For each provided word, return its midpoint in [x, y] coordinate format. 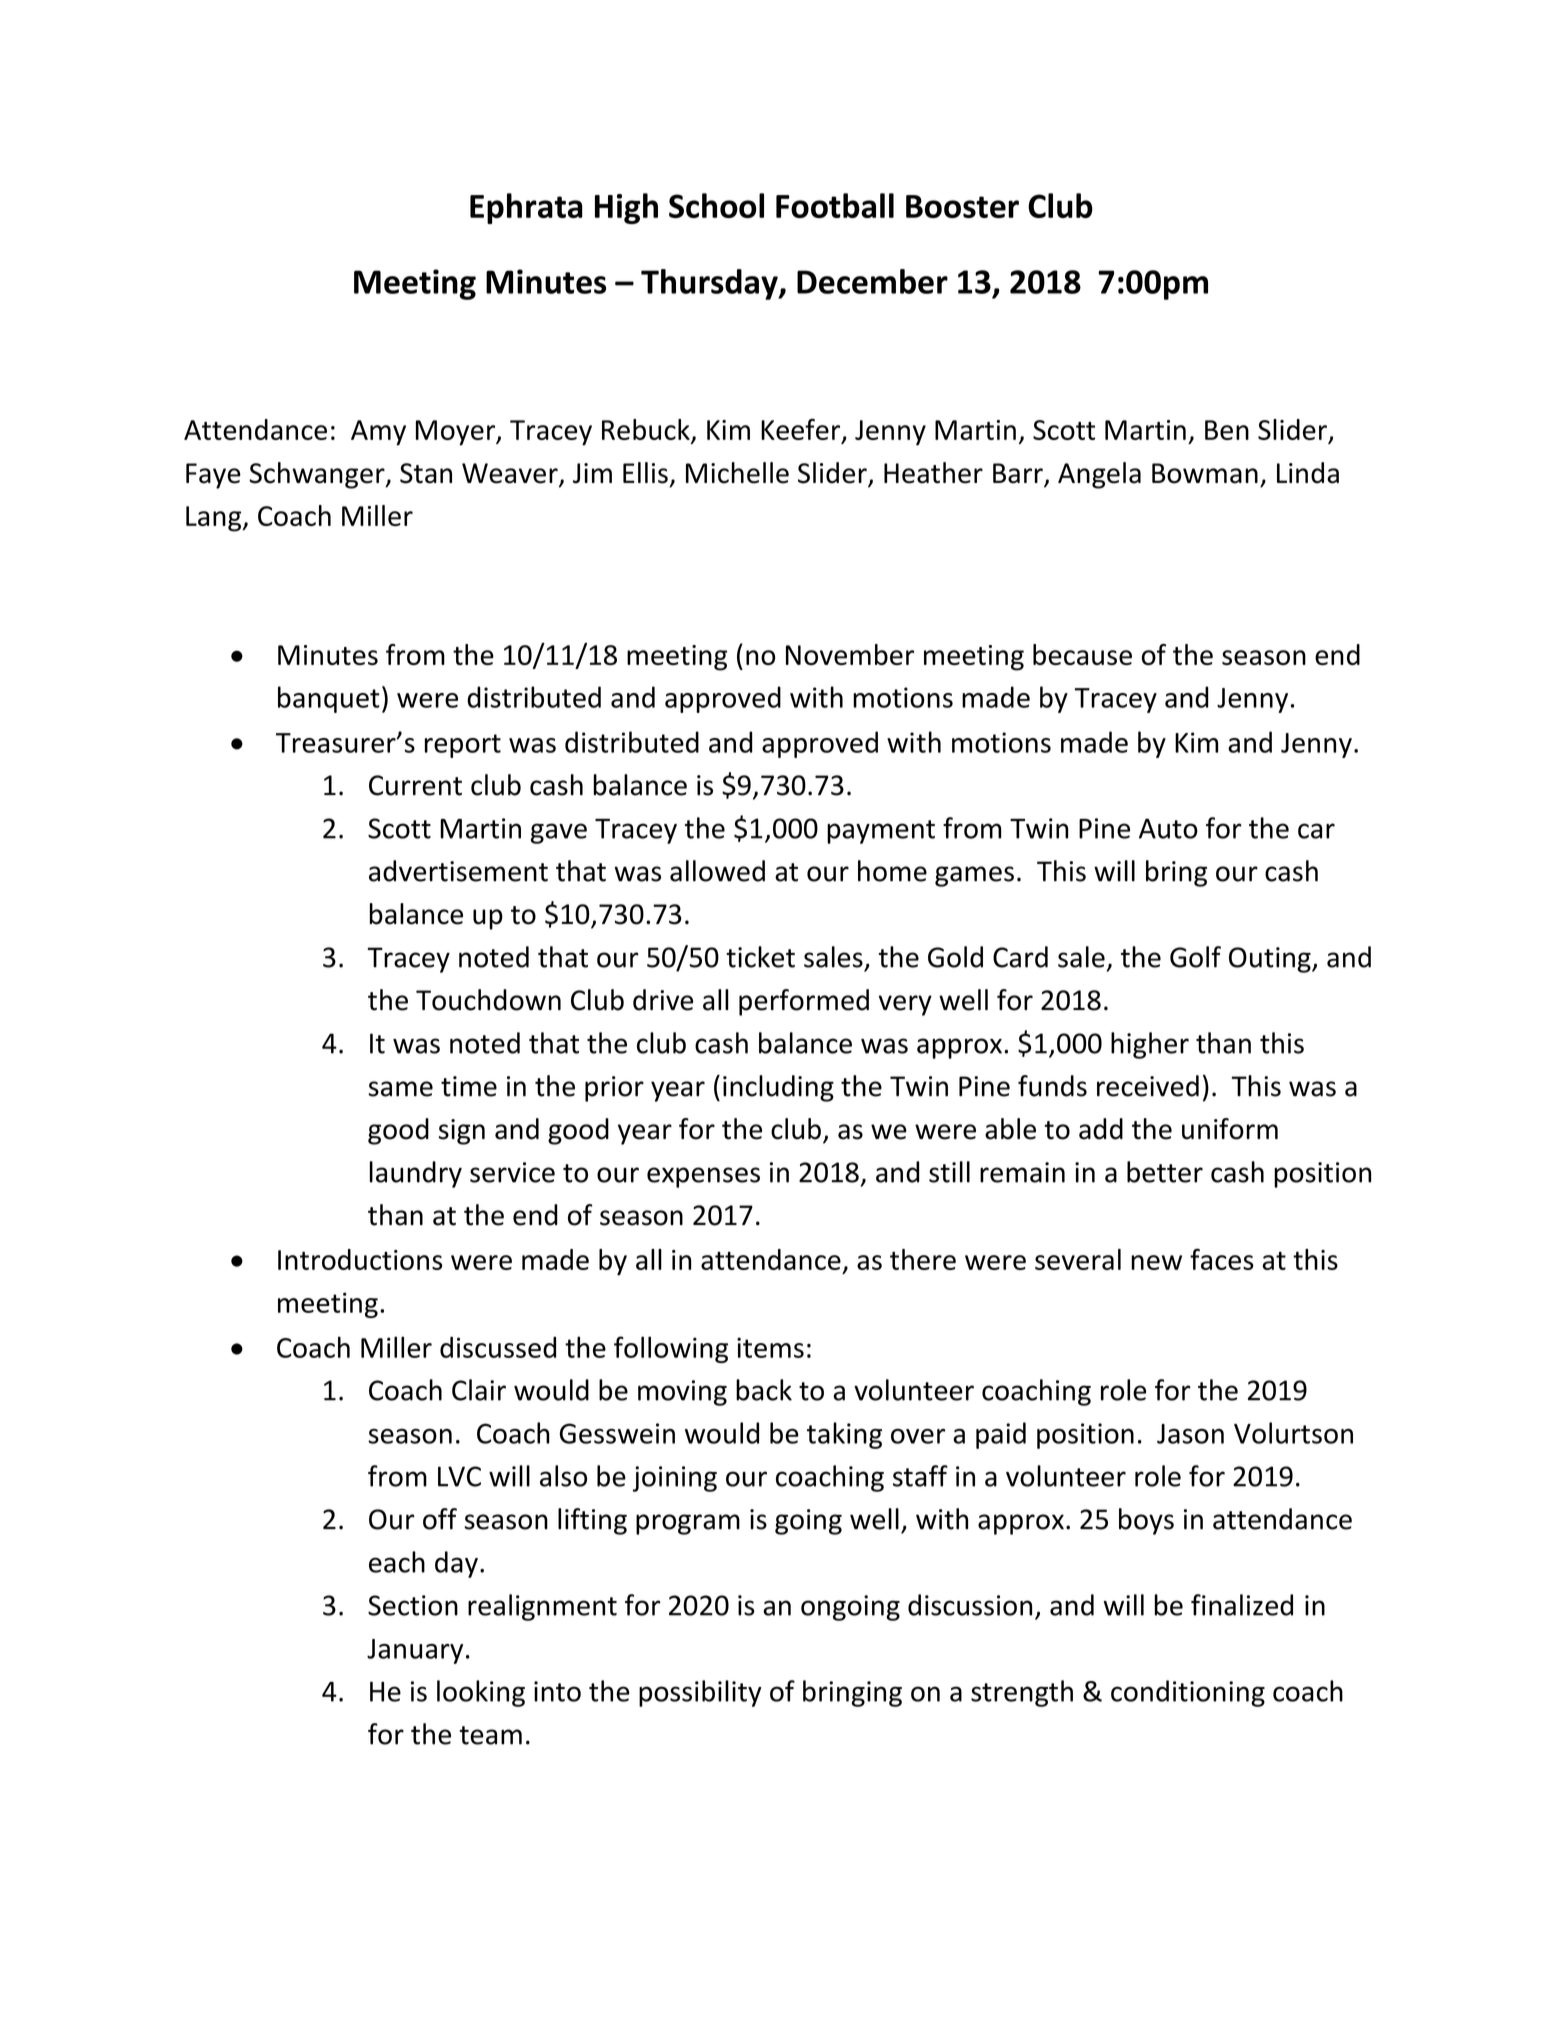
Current [415, 785]
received [1148, 1086]
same [400, 1089]
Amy [378, 433]
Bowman [1205, 473]
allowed [717, 871]
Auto [1168, 828]
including [778, 1088]
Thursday [710, 284]
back [764, 1390]
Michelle [737, 473]
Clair [479, 1390]
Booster [962, 206]
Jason [1190, 1434]
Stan [426, 473]
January [415, 1651]
